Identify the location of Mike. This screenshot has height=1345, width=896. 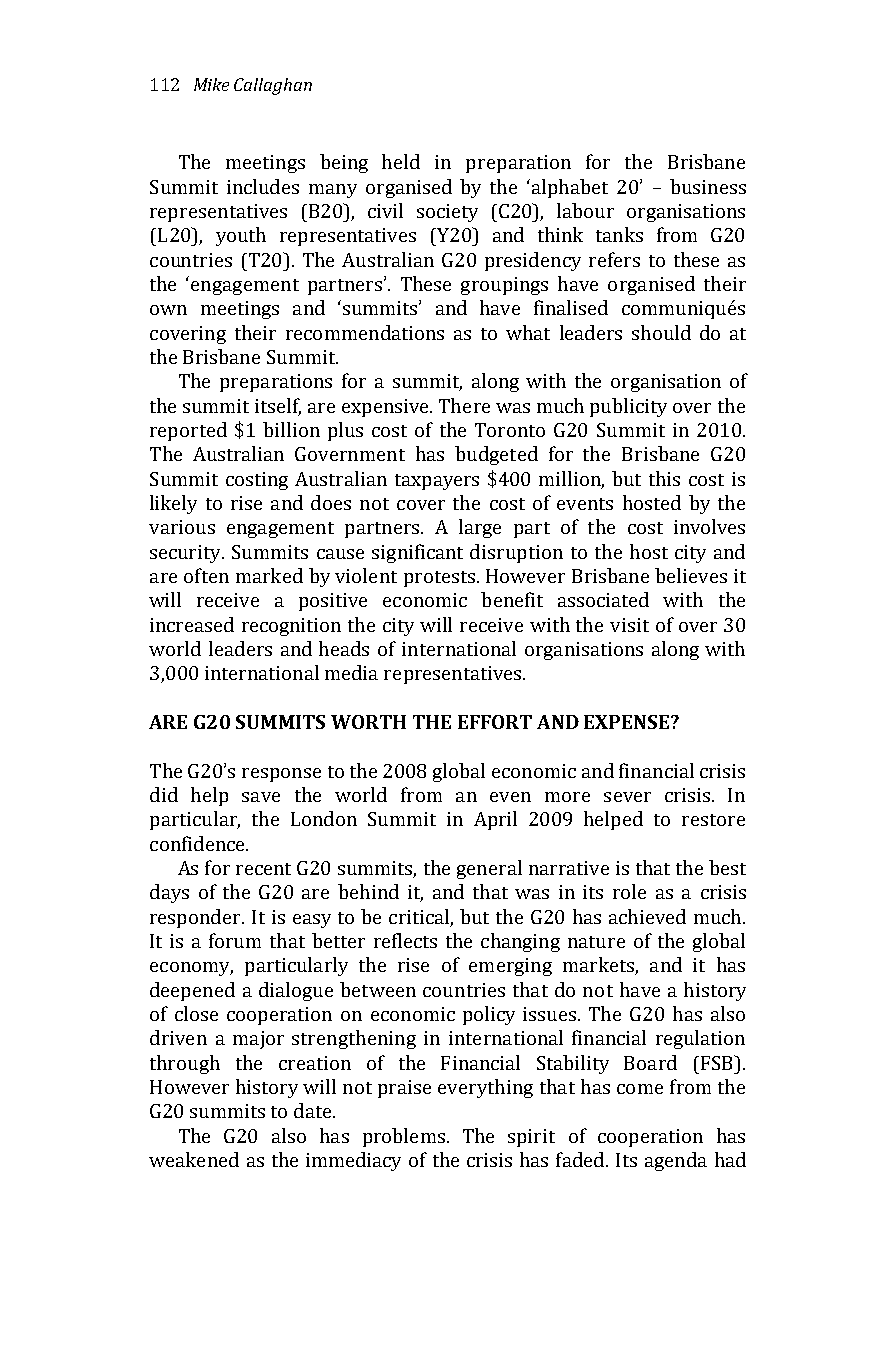
(211, 84).
